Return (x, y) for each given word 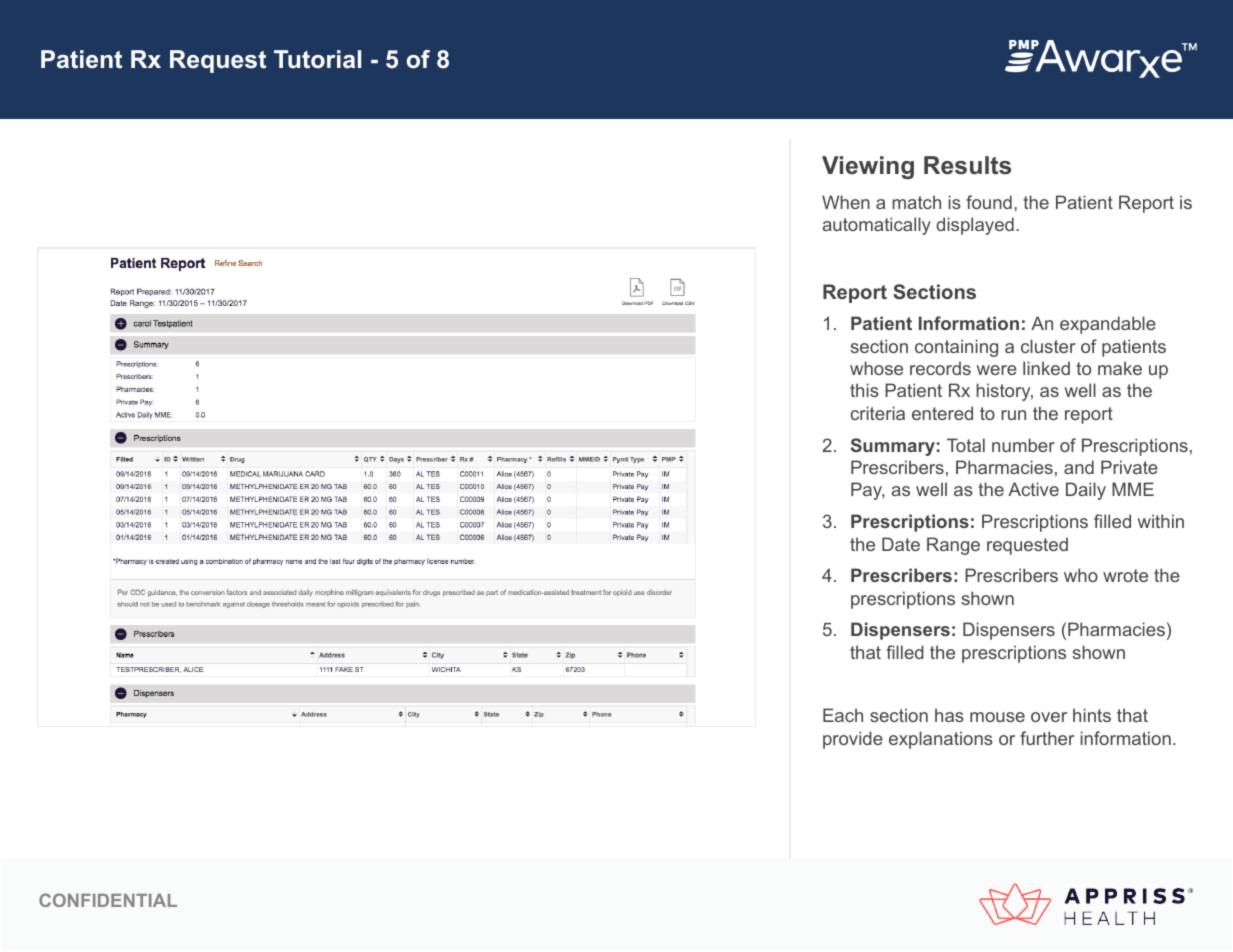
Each (843, 715)
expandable (1108, 325)
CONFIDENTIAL (108, 900)
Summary (893, 447)
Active (1033, 489)
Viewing (868, 167)
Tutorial (317, 59)
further (1047, 738)
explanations (941, 740)
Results (967, 165)
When (846, 202)
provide (853, 740)
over (1049, 717)
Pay (868, 491)
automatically (876, 226)
